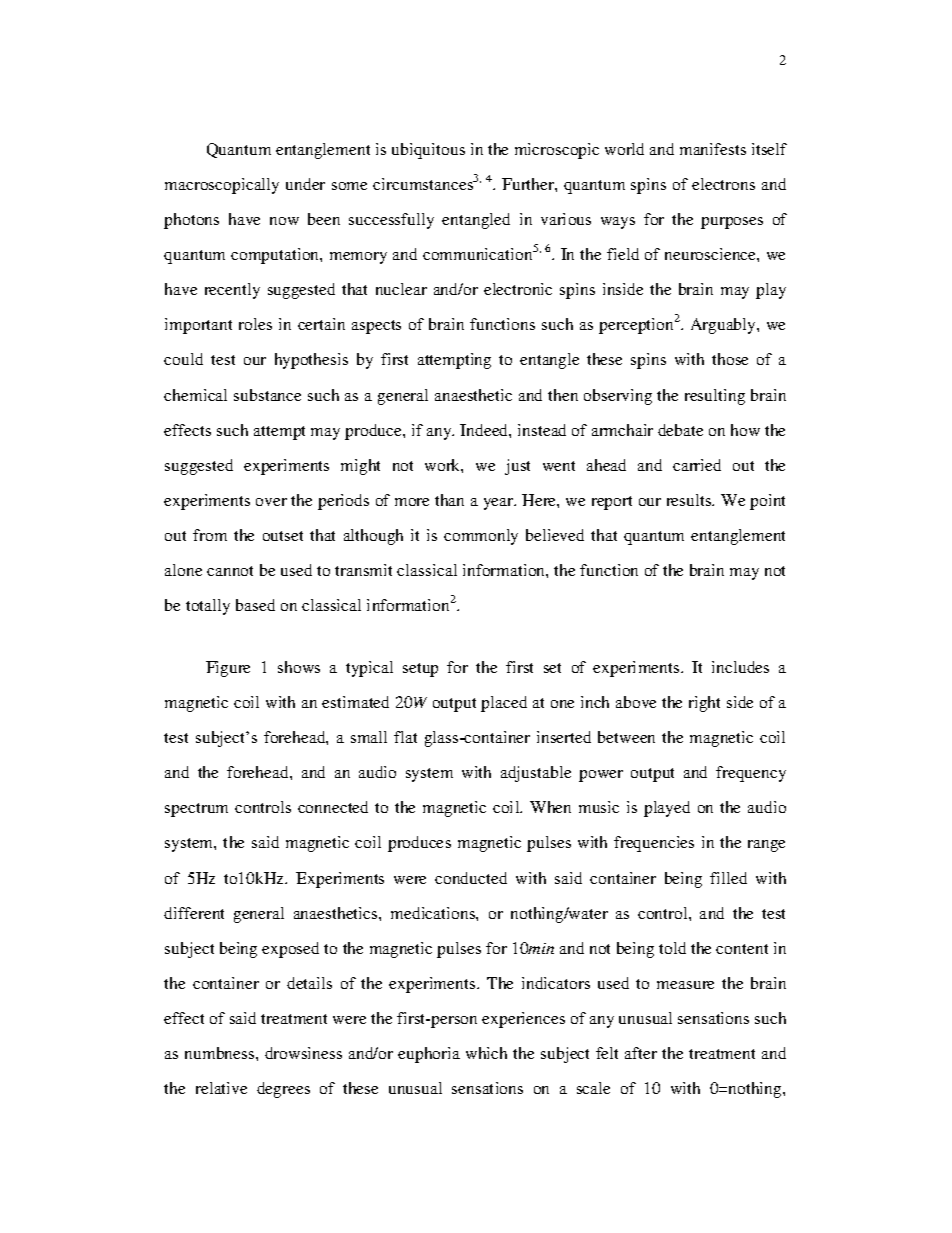 Image resolution: width=952 pixels, height=1233 pixels. What do you see at coordinates (449, 500) in the page?
I see `than` at bounding box center [449, 500].
